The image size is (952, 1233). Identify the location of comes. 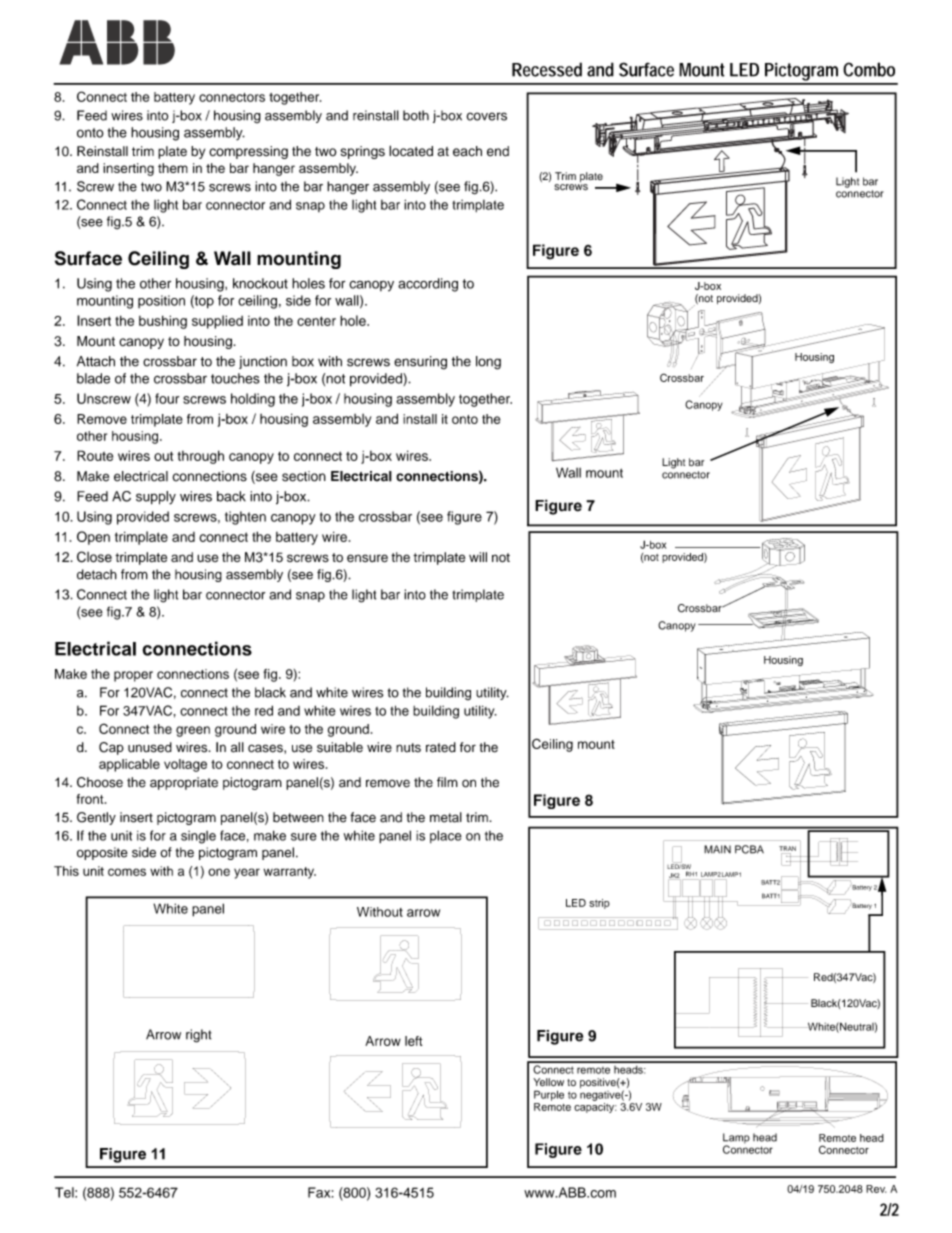
(127, 872).
